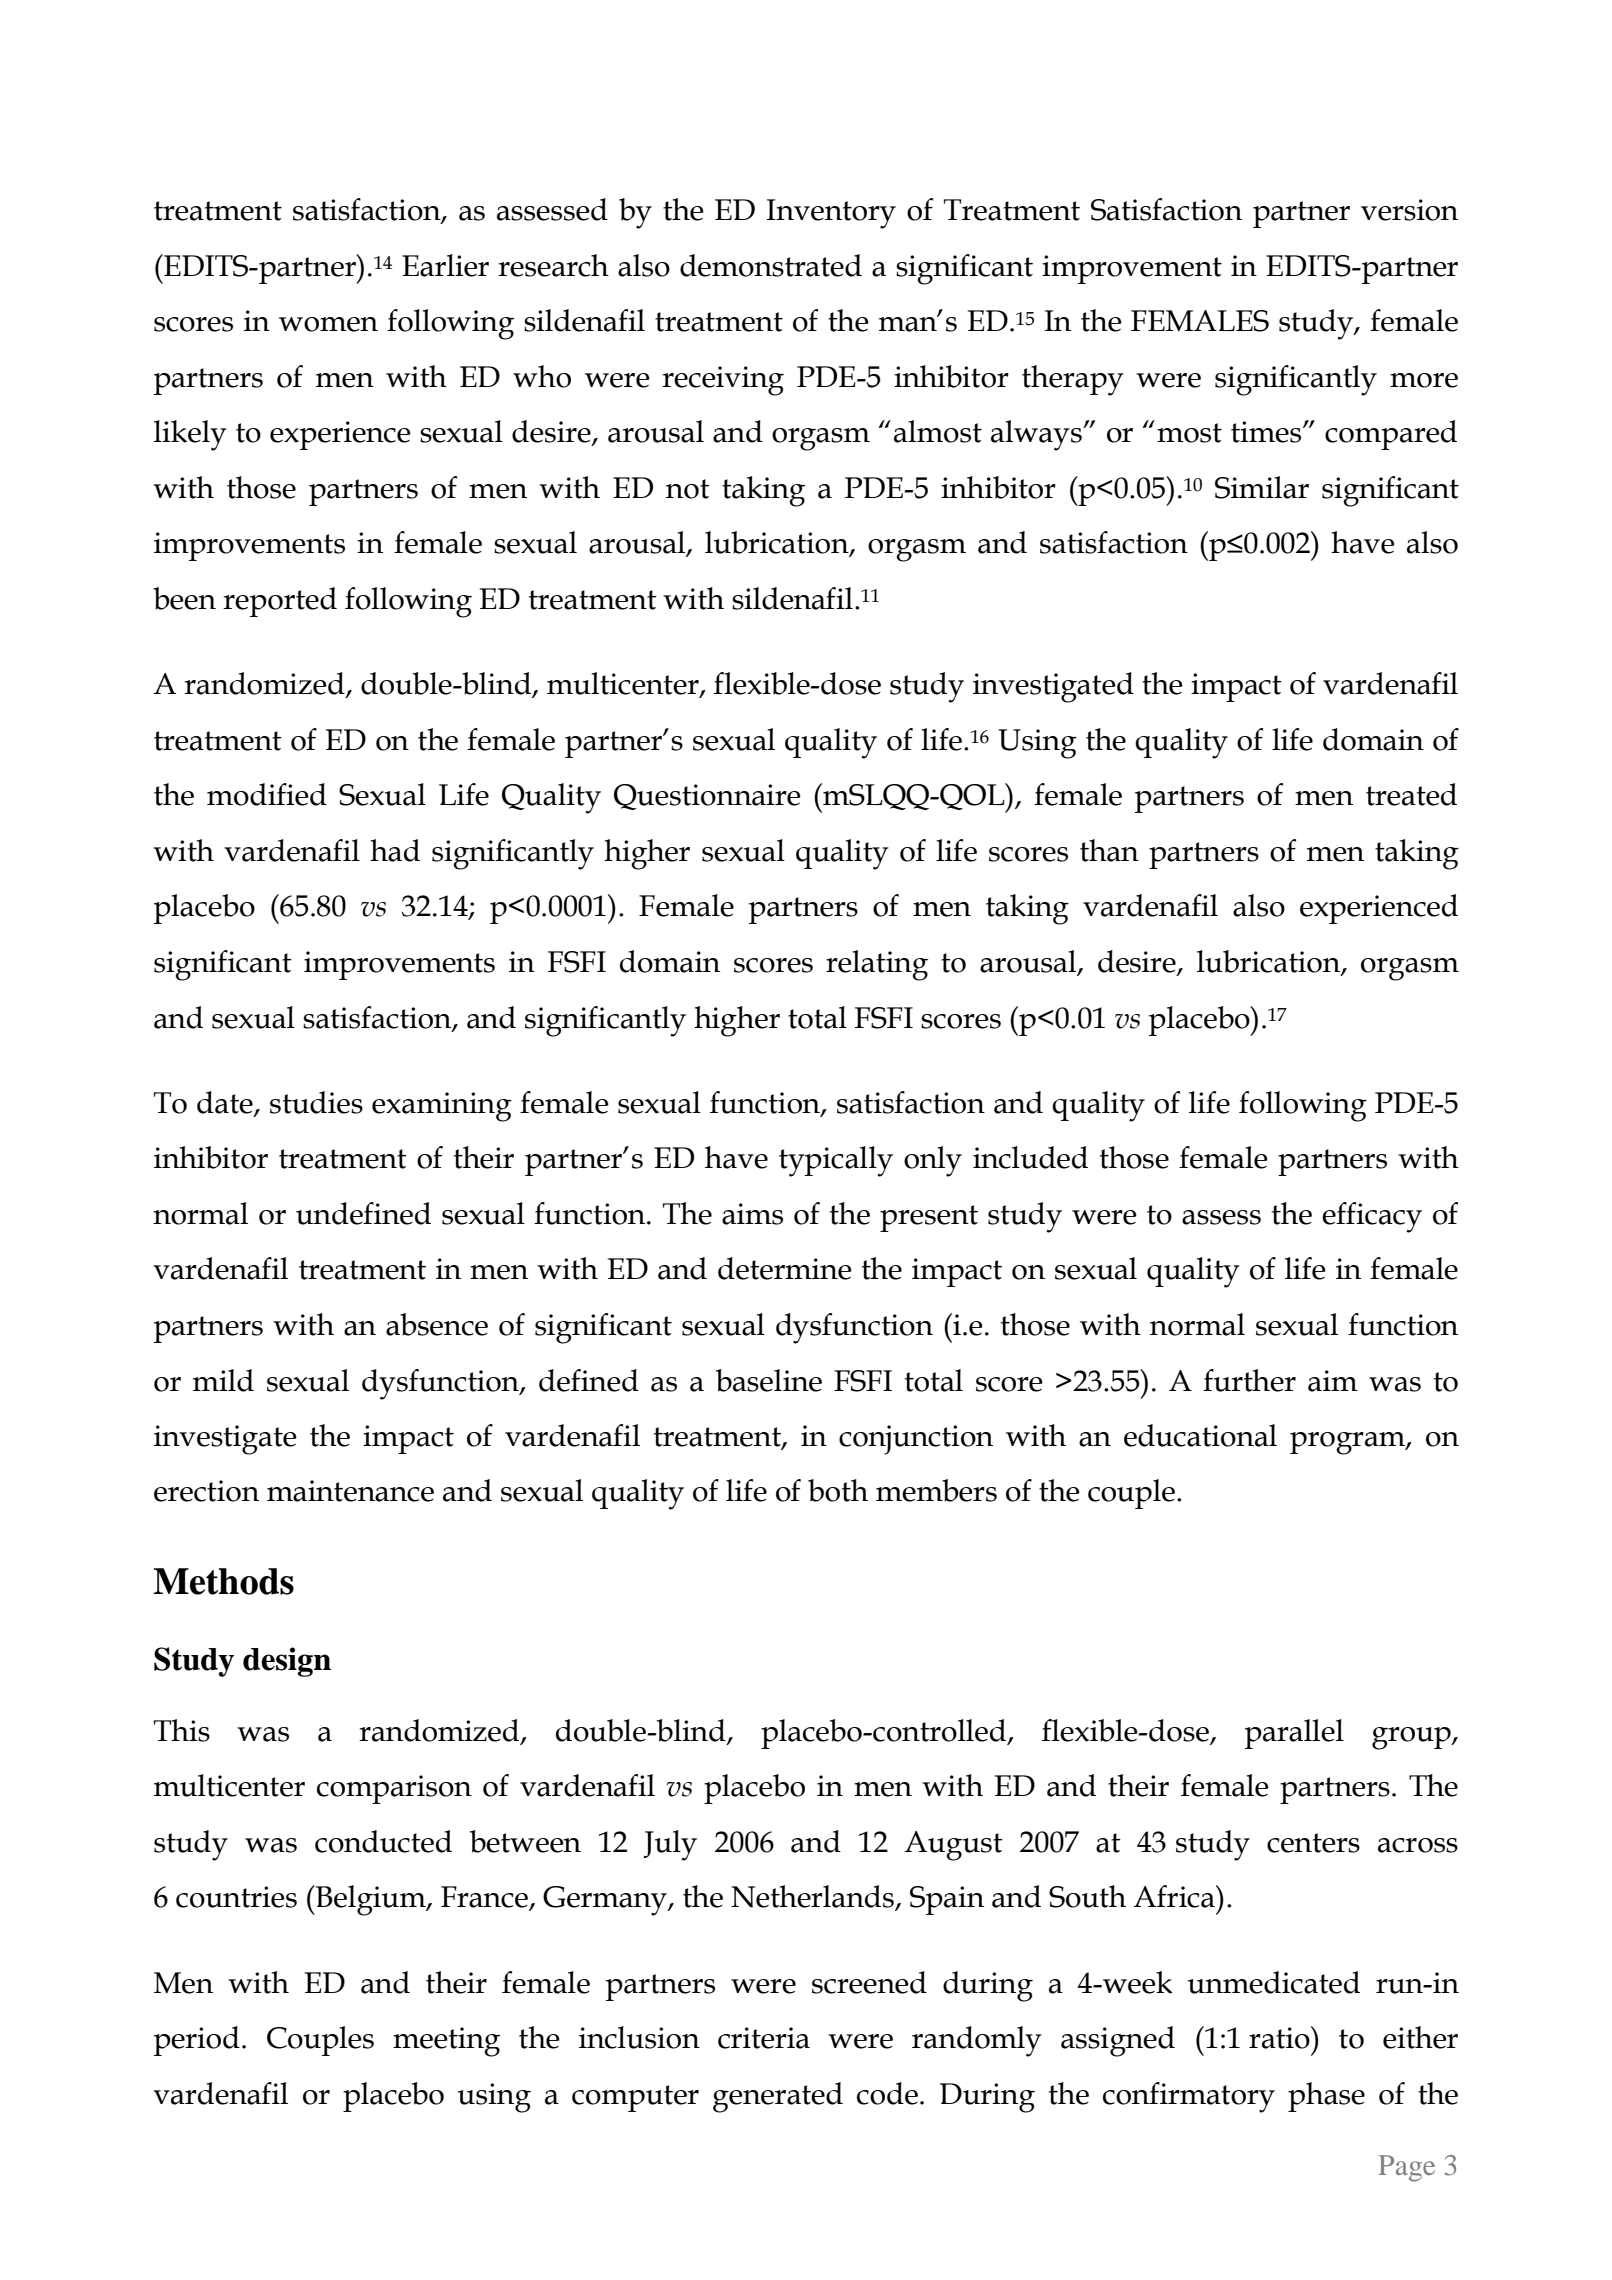 The height and width of the image is (2280, 1612). What do you see at coordinates (1372, 1217) in the image?
I see `efficacy` at bounding box center [1372, 1217].
